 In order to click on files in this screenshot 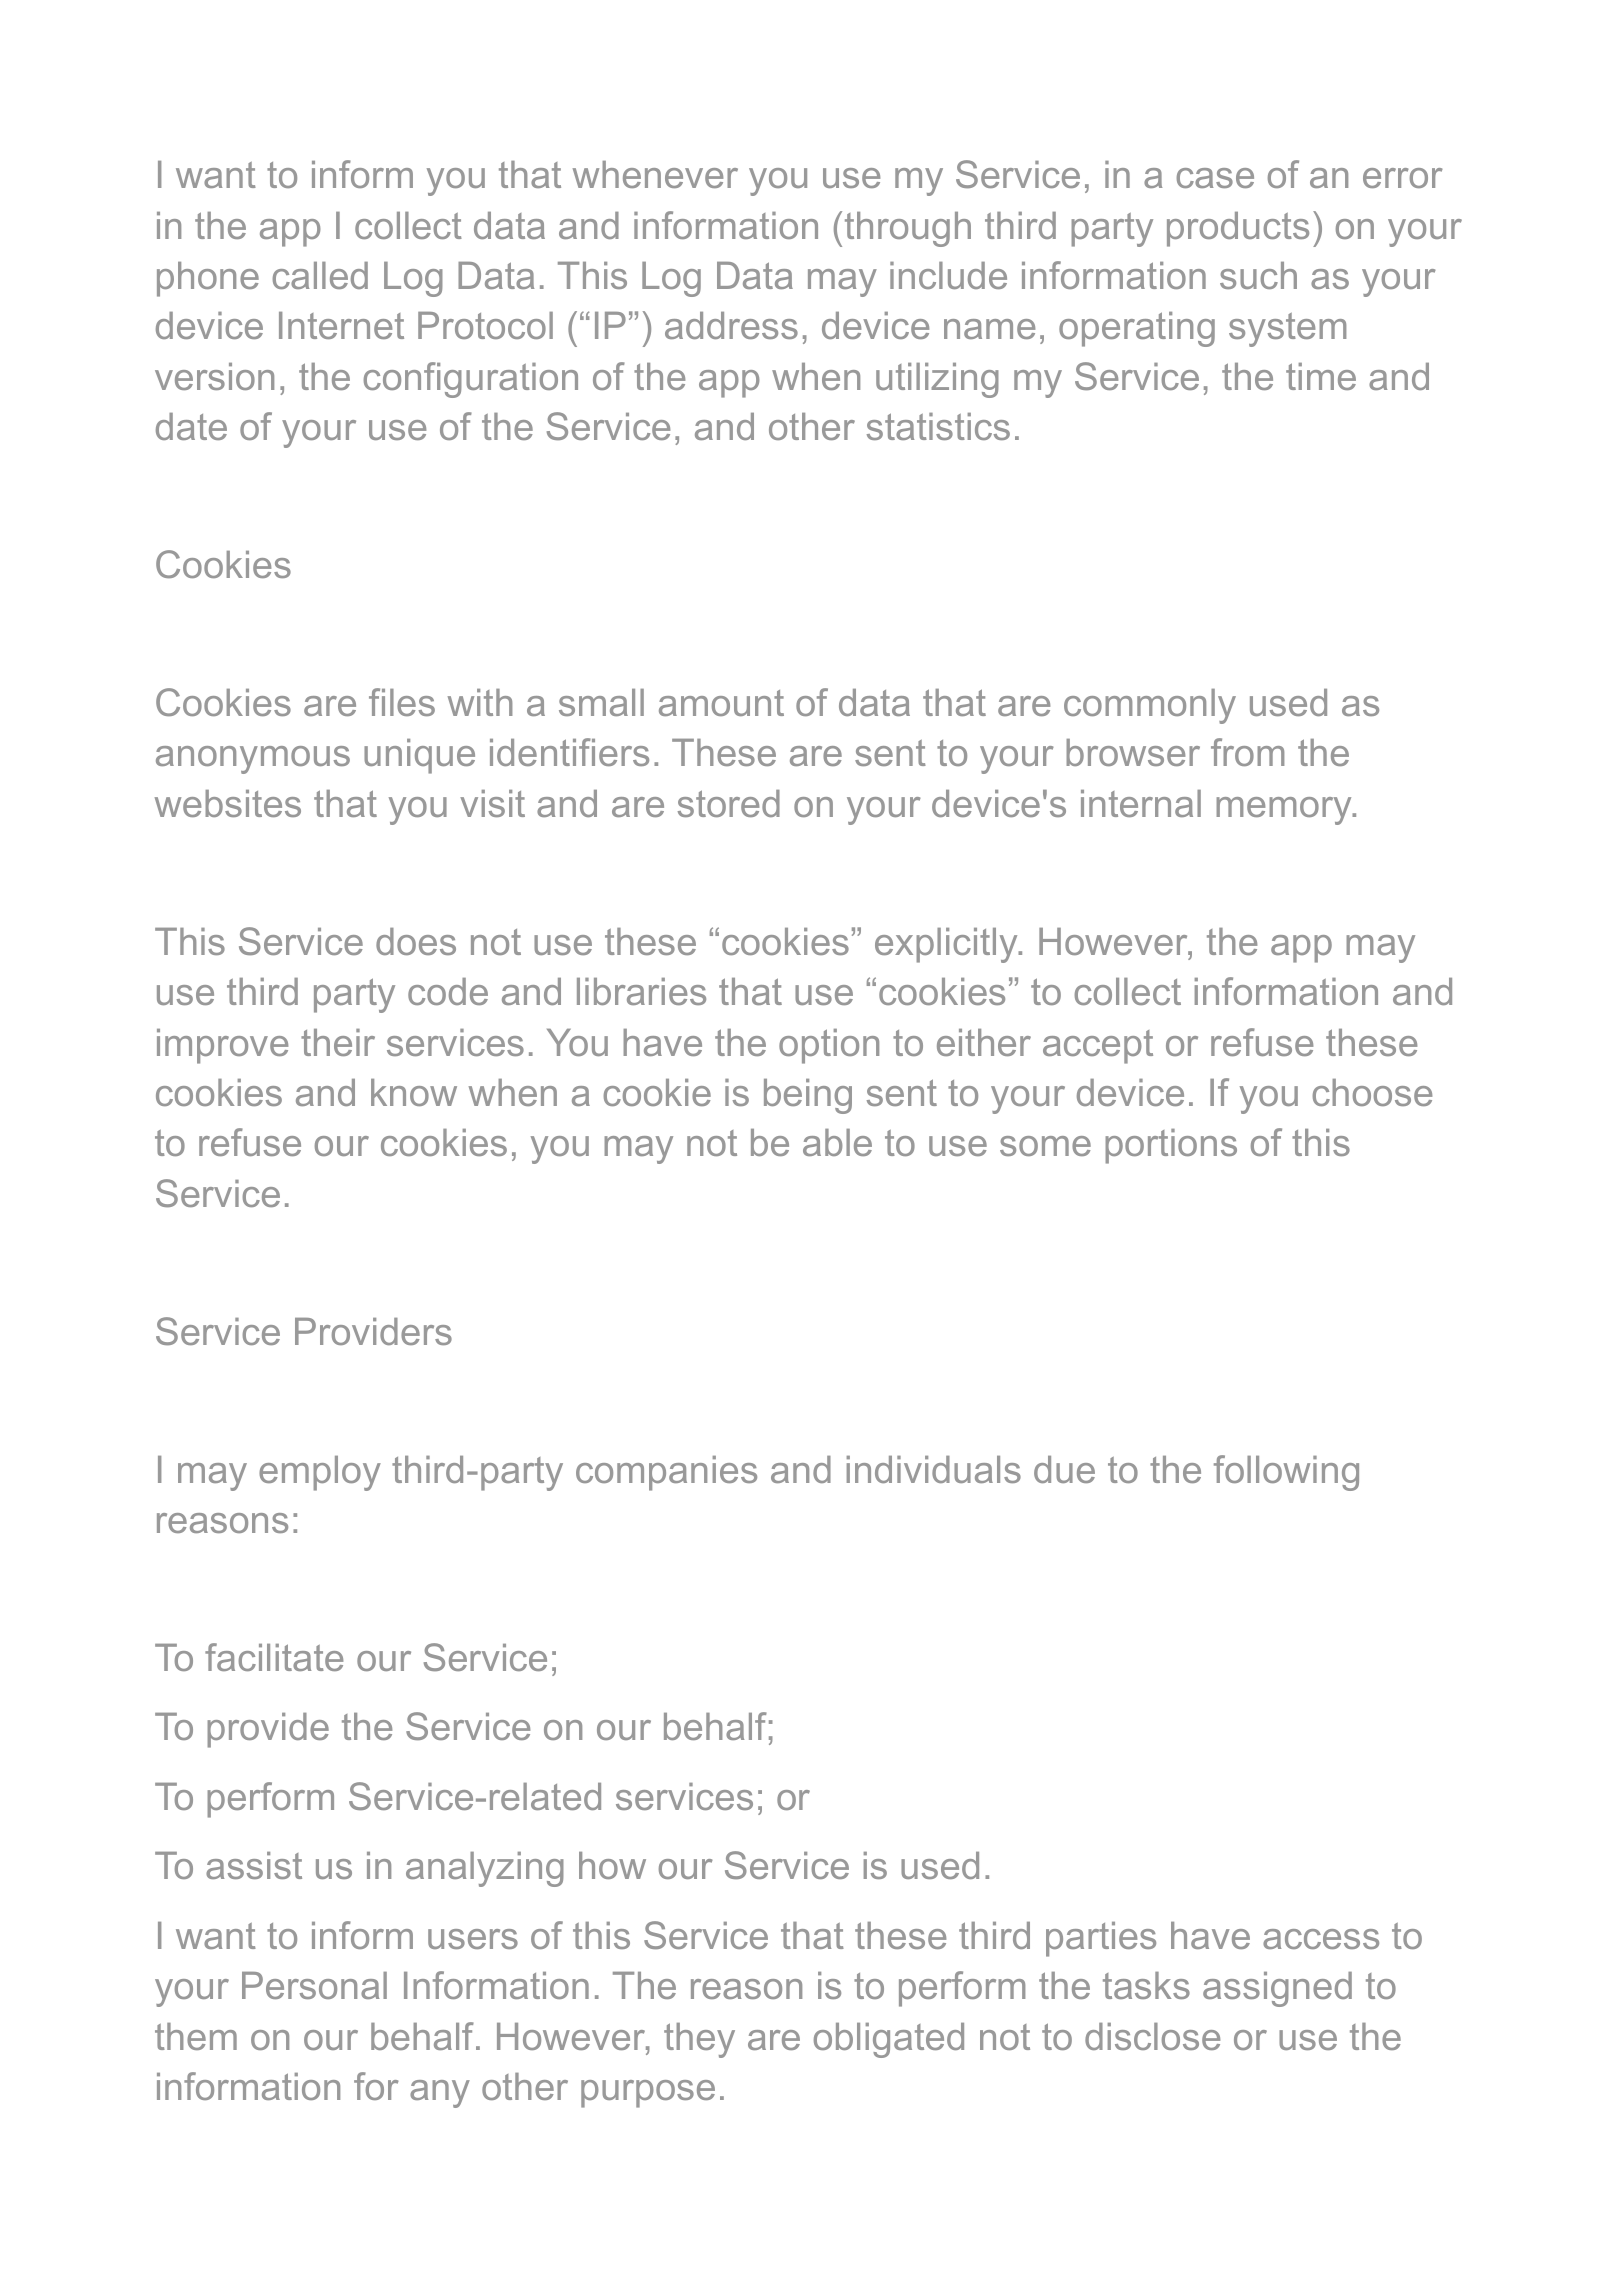, I will do `click(402, 702)`.
